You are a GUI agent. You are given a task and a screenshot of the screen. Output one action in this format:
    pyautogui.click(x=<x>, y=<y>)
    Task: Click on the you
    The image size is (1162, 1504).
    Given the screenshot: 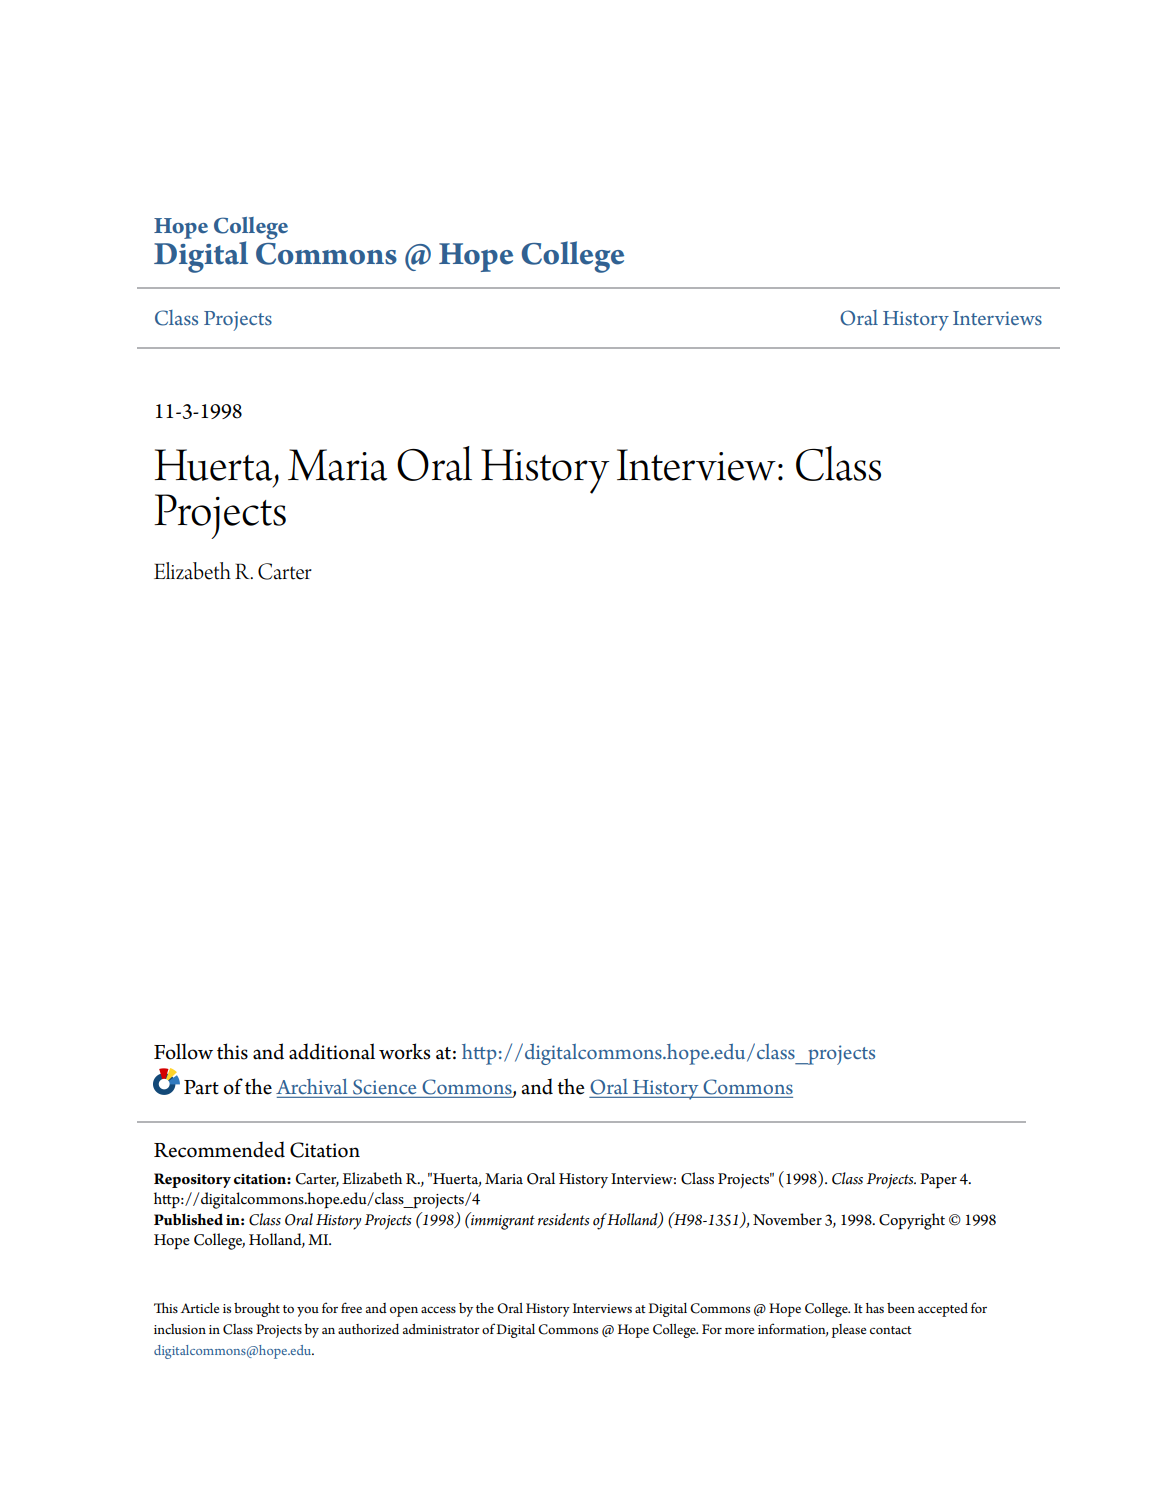 What is the action you would take?
    pyautogui.click(x=308, y=1312)
